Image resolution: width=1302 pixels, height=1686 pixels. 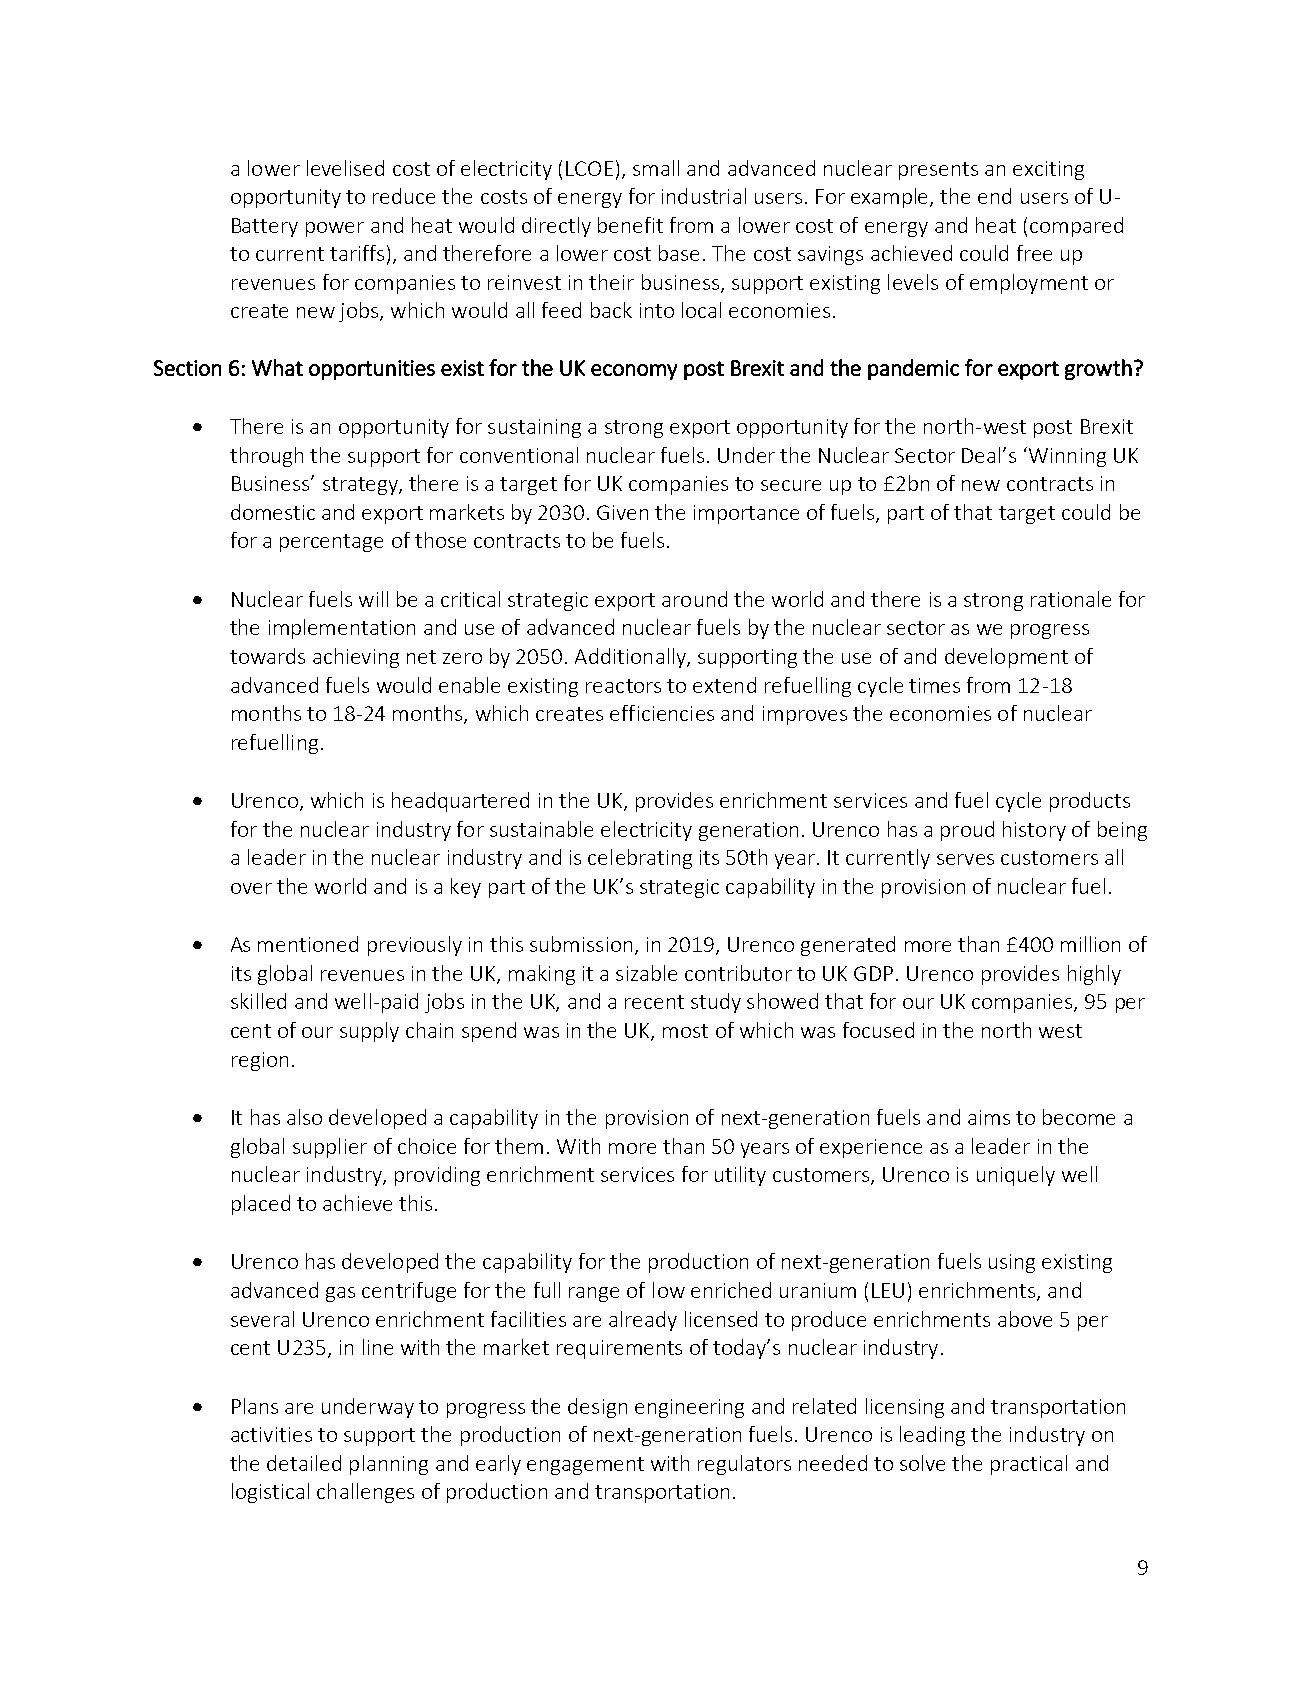 What do you see at coordinates (640, 859) in the screenshot?
I see `celebrating` at bounding box center [640, 859].
